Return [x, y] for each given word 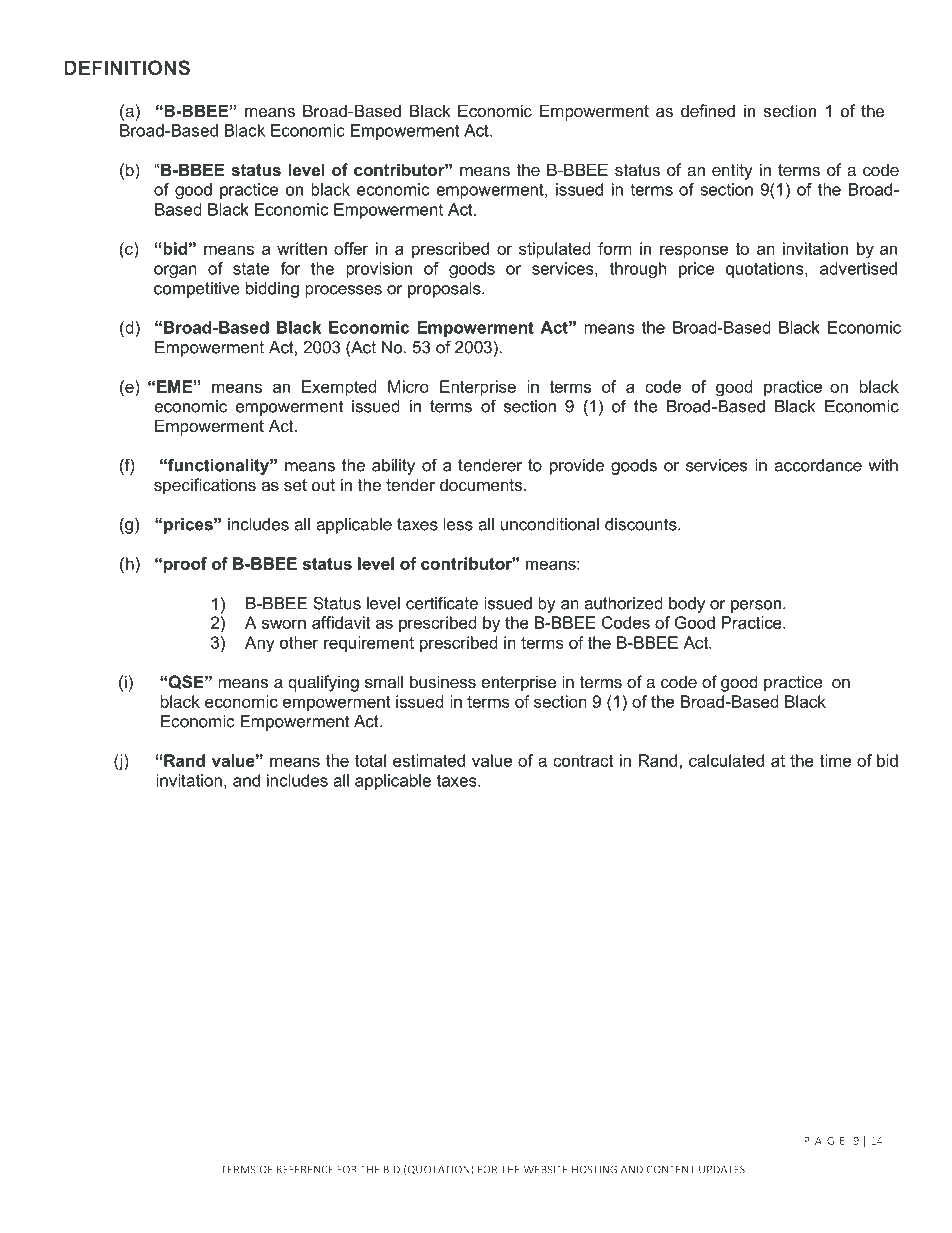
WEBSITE [545, 1169]
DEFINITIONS [127, 67]
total [370, 760]
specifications [205, 486]
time [835, 760]
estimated [429, 760]
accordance [818, 465]
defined [708, 110]
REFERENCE [305, 1169]
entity [732, 171]
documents [482, 484]
